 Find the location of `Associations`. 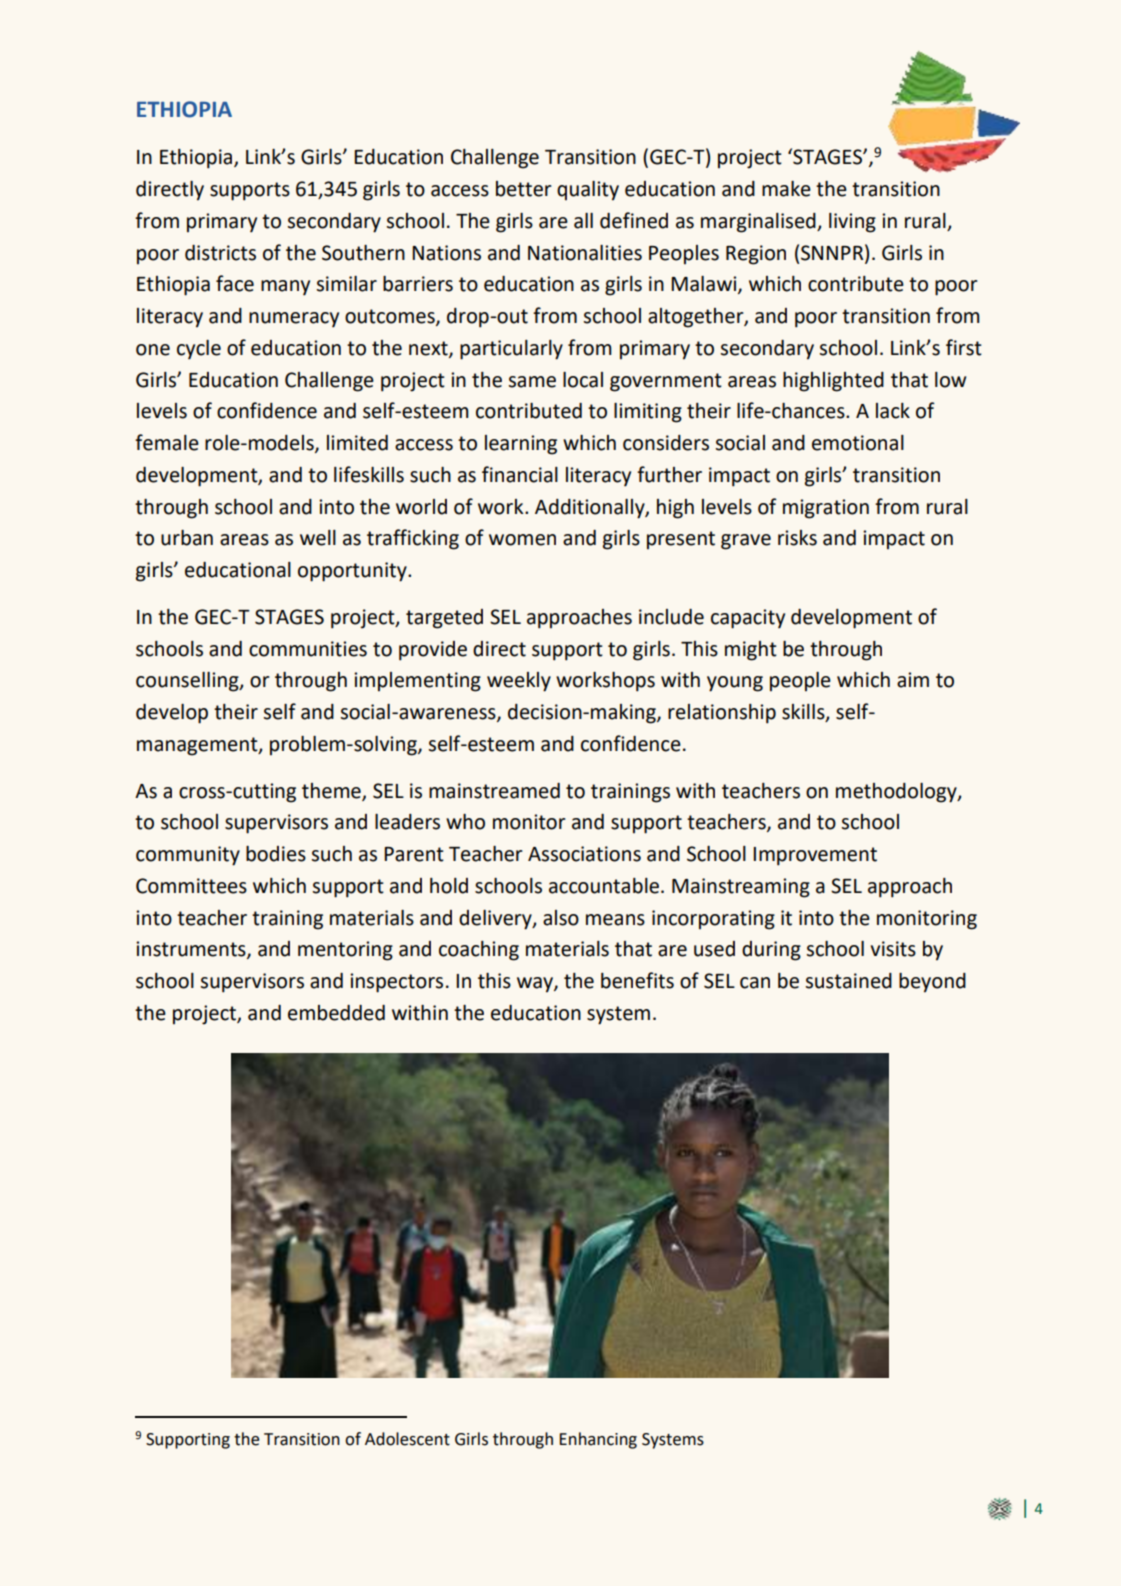

Associations is located at coordinates (584, 854).
